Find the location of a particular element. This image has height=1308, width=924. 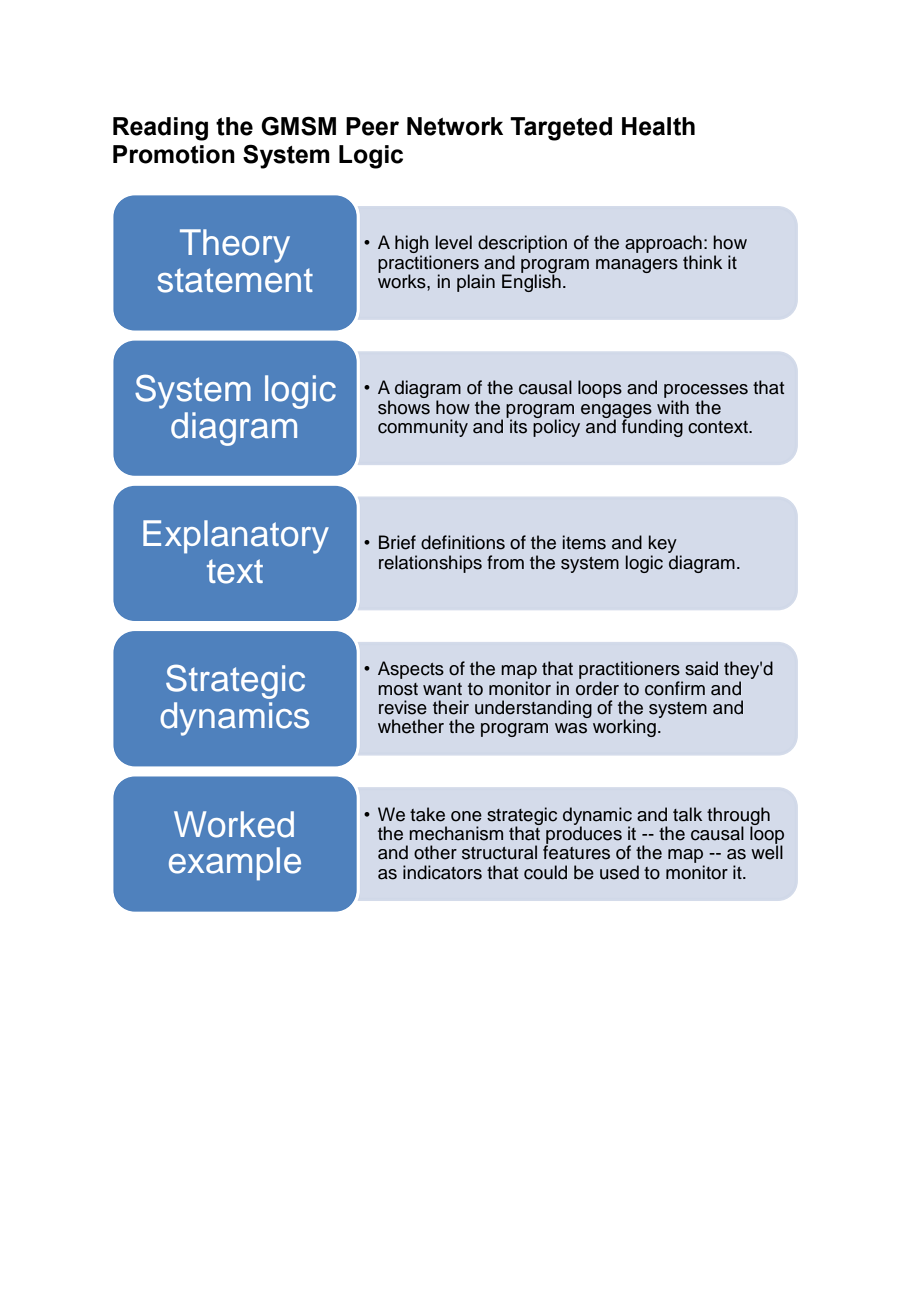

Network is located at coordinates (455, 126).
